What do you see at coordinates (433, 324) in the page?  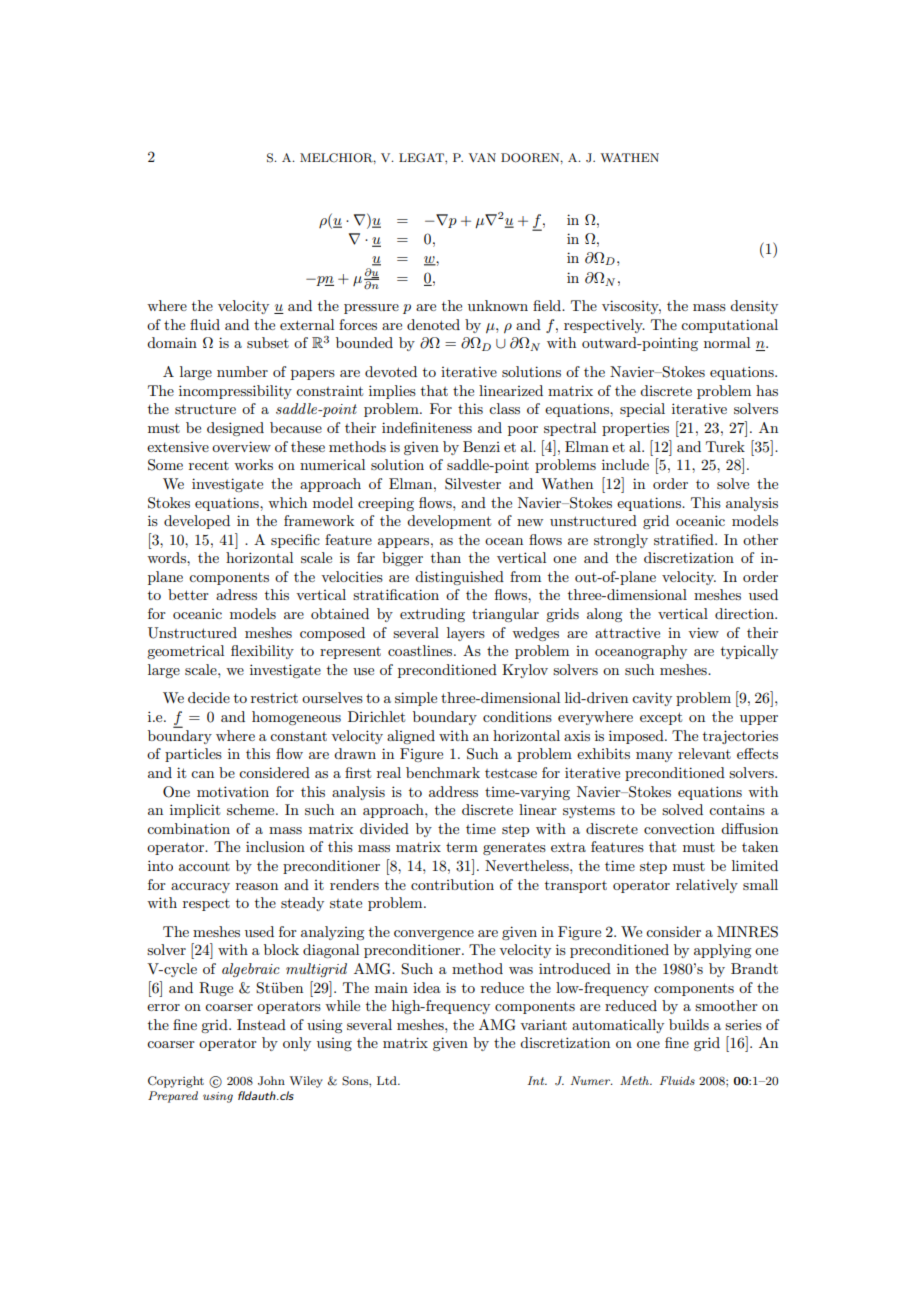 I see `denoted` at bounding box center [433, 324].
